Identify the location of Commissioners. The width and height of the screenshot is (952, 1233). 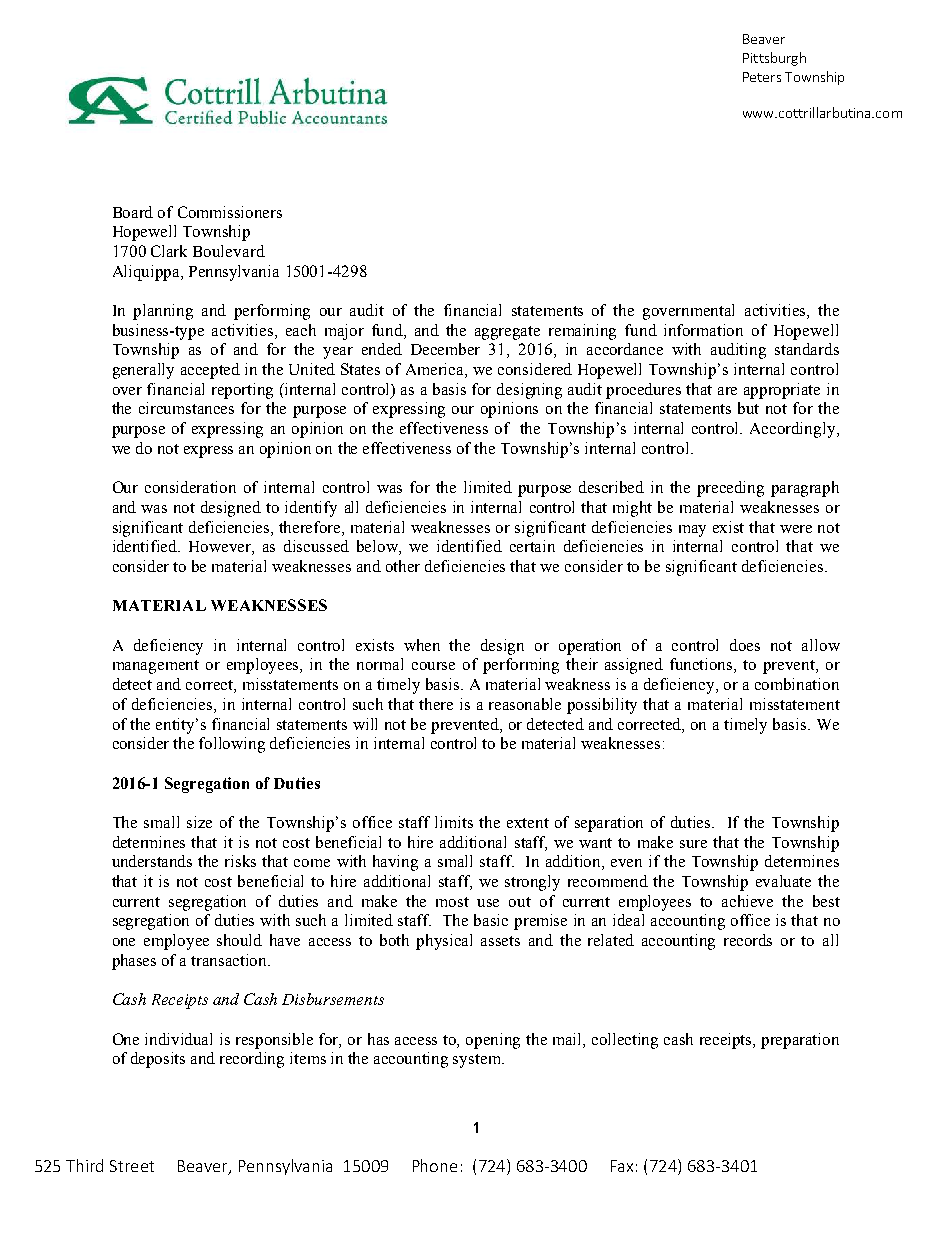
(230, 212).
